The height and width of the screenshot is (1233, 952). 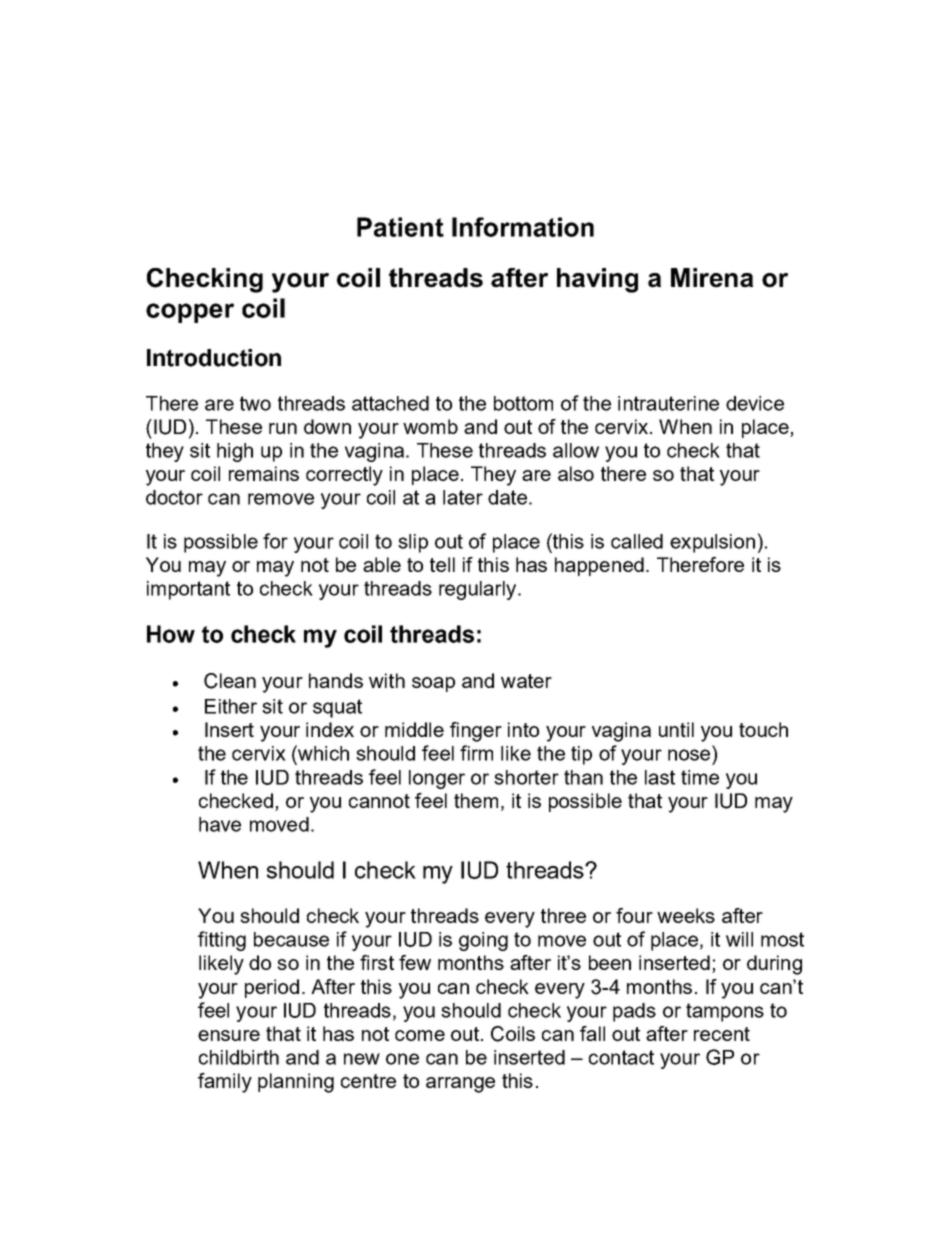 I want to click on recent, so click(x=722, y=1034).
